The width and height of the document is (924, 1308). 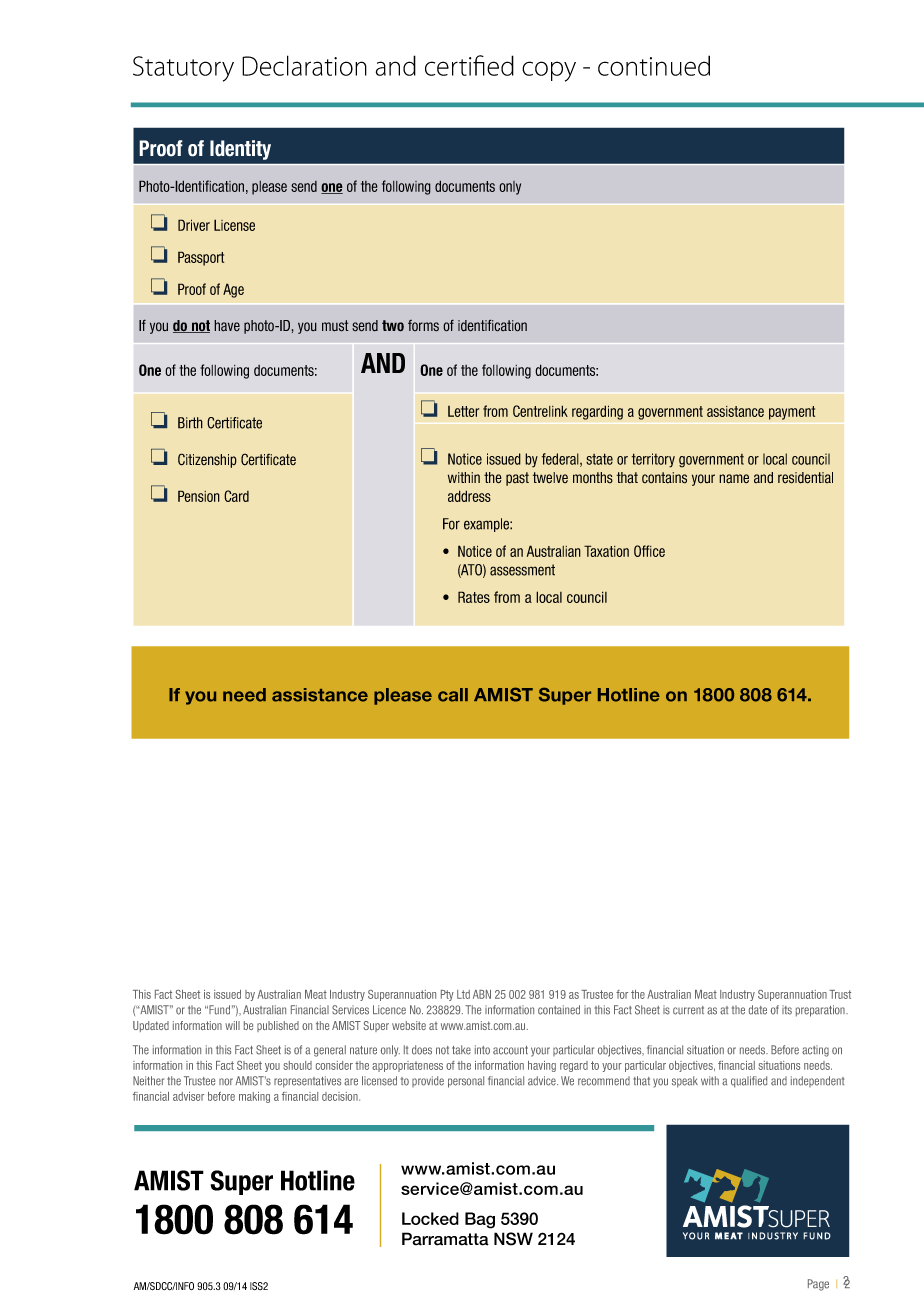 What do you see at coordinates (236, 496) in the document?
I see `Card` at bounding box center [236, 496].
